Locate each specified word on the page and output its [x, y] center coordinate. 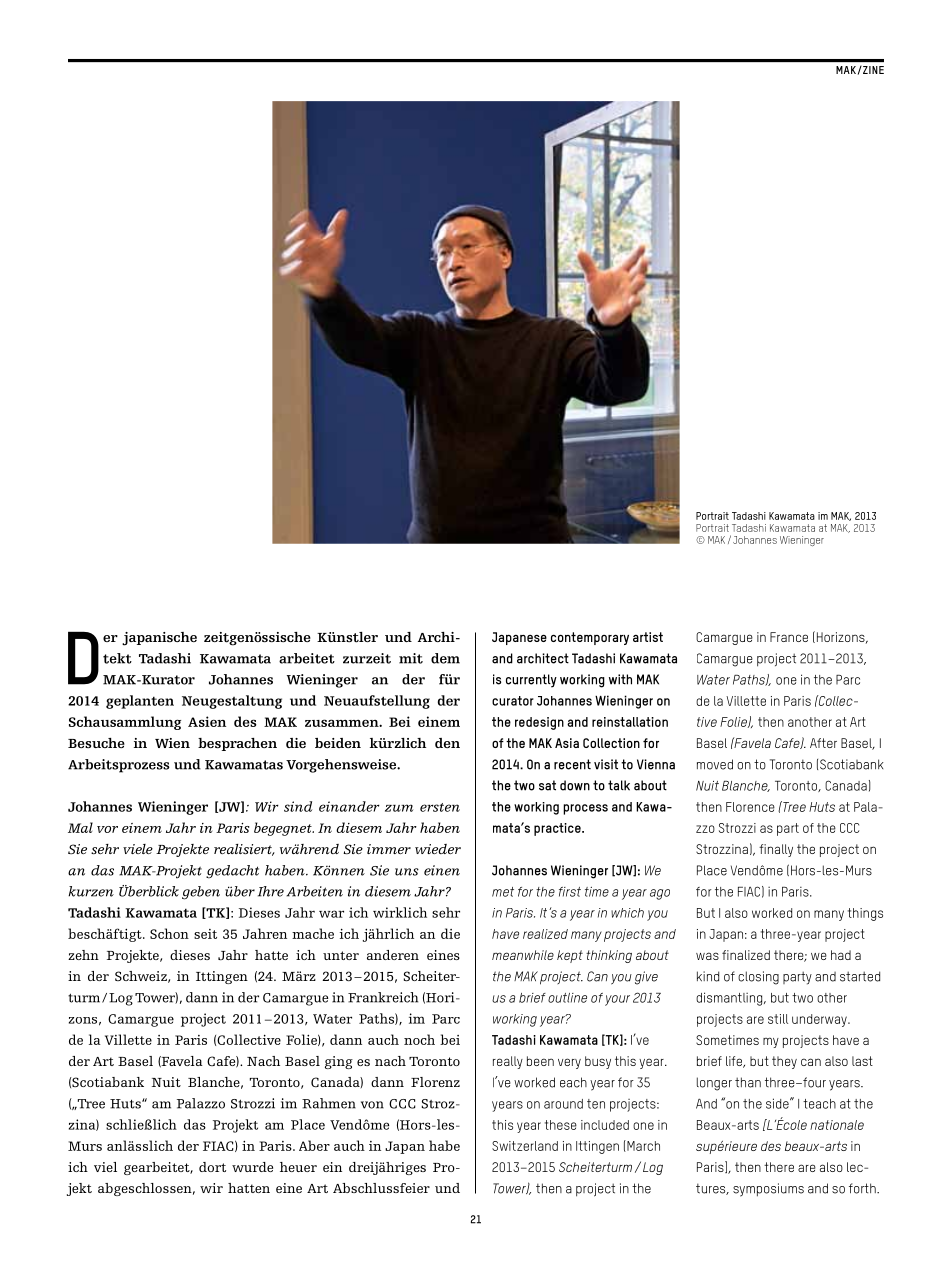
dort [212, 1167]
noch [419, 1039]
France [789, 637]
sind [298, 806]
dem [445, 658]
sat [547, 785]
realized [545, 934]
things [865, 914]
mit [411, 658]
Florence [750, 807]
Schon [169, 933]
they [784, 1062]
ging [339, 1062]
